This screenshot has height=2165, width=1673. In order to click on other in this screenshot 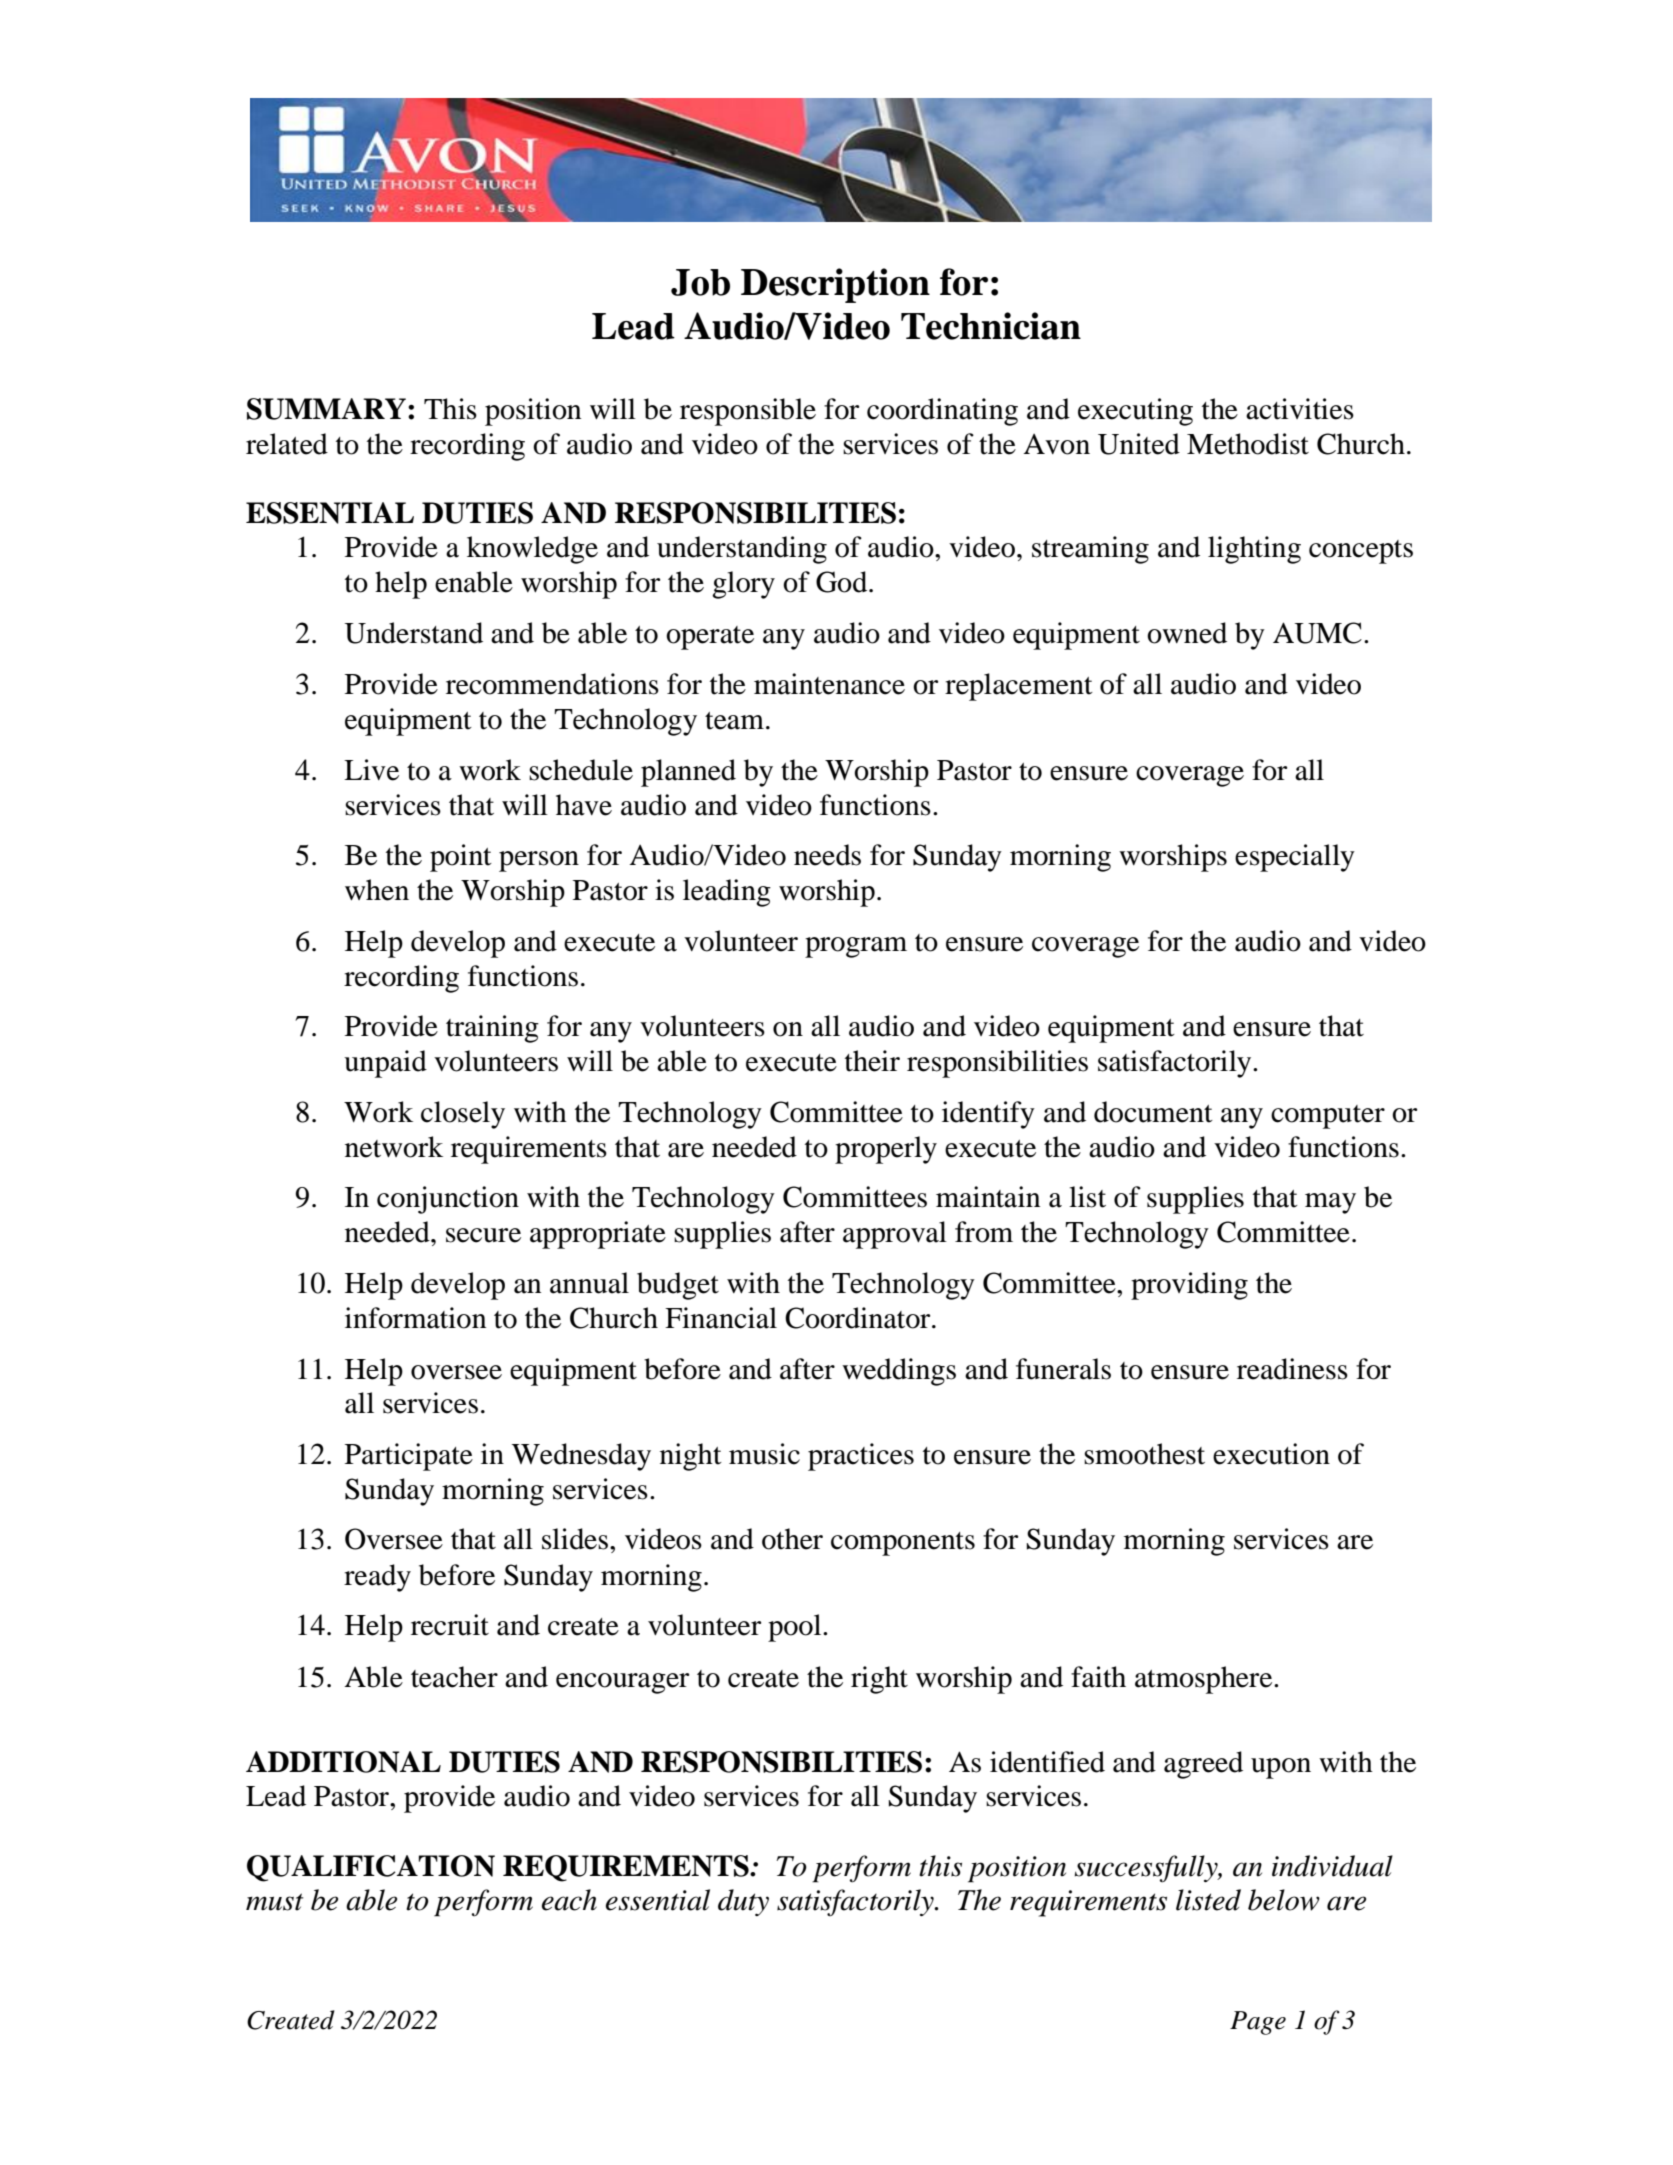, I will do `click(792, 1539)`.
